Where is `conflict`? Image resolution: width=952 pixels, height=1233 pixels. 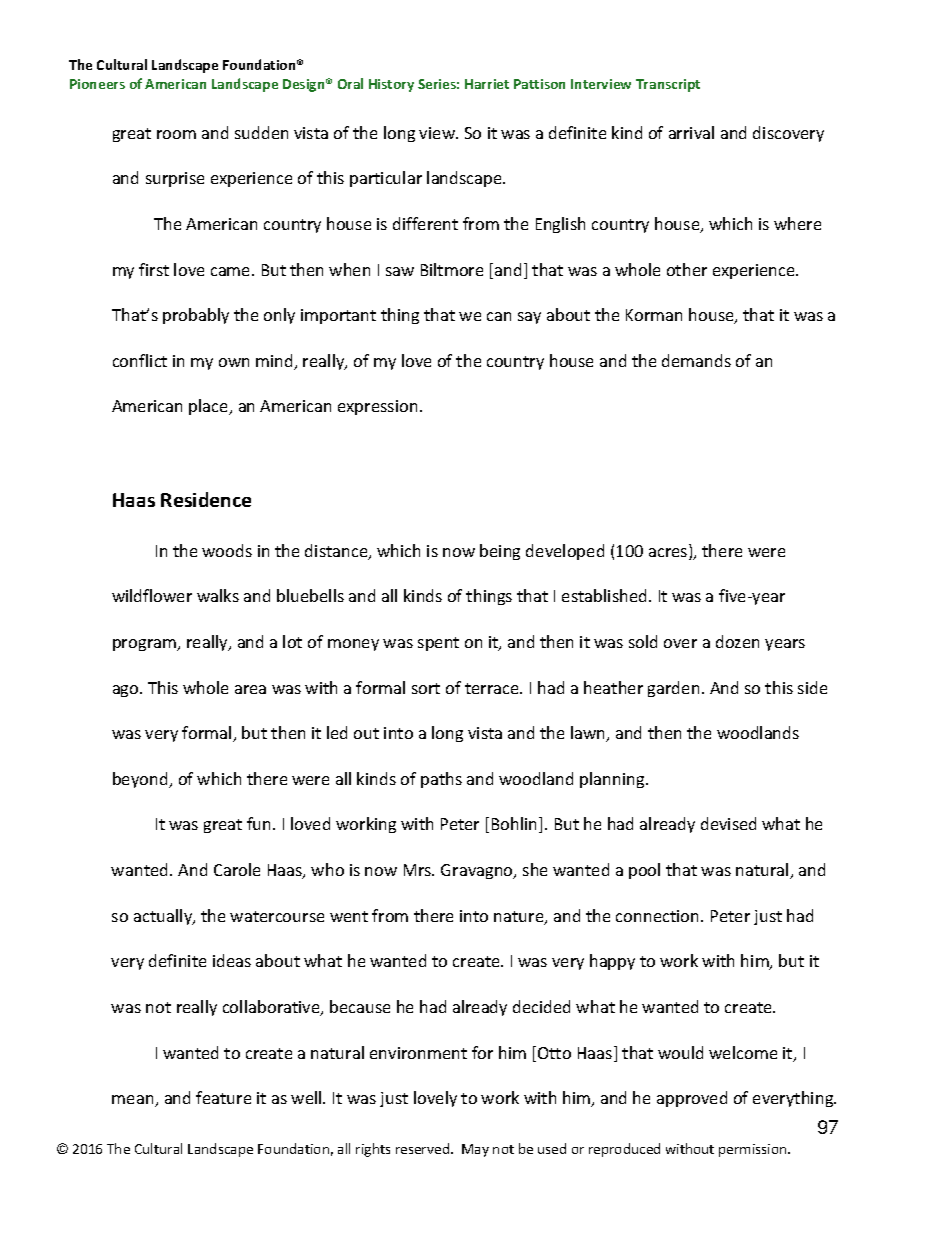 conflict is located at coordinates (140, 360).
